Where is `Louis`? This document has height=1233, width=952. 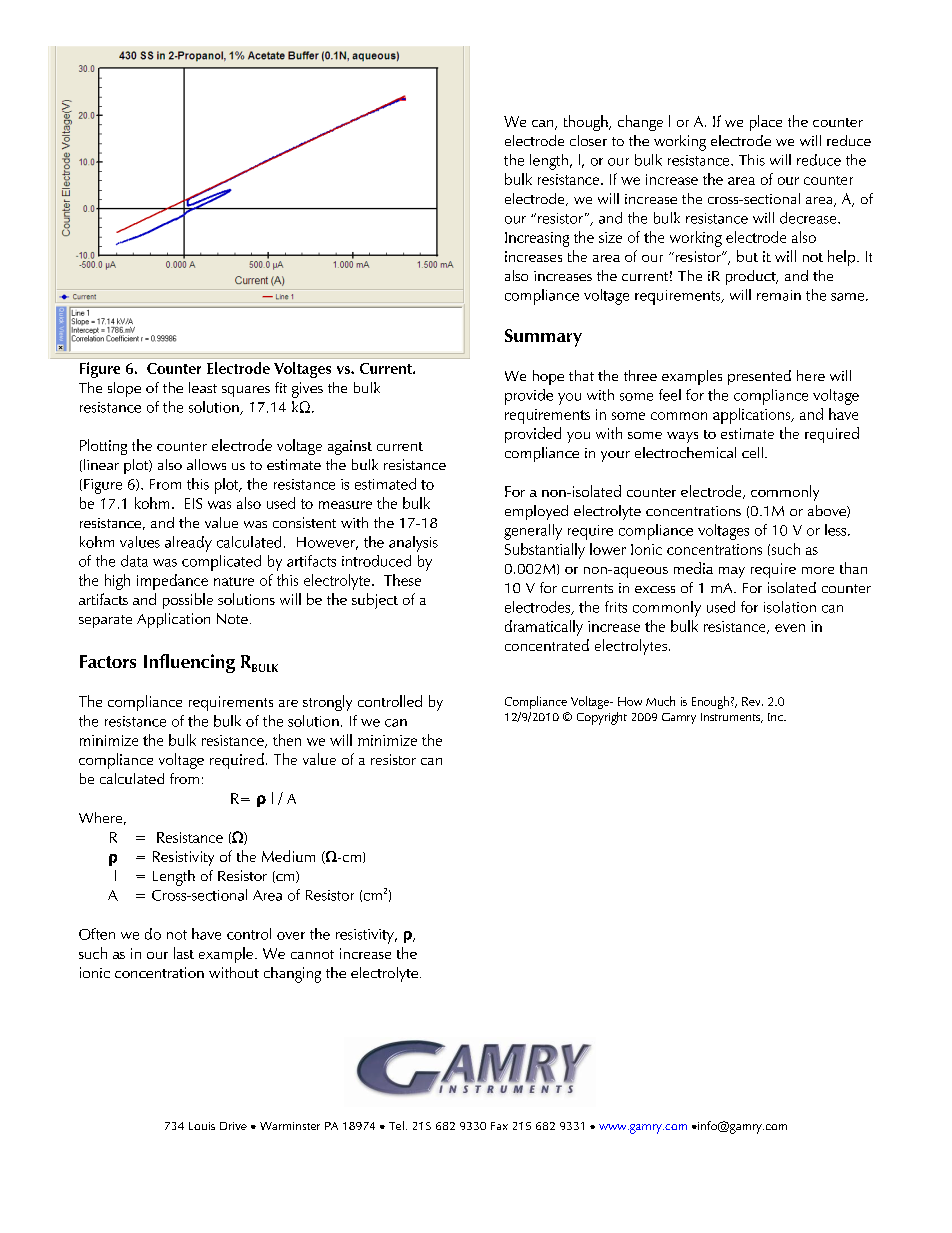
Louis is located at coordinates (202, 1126).
